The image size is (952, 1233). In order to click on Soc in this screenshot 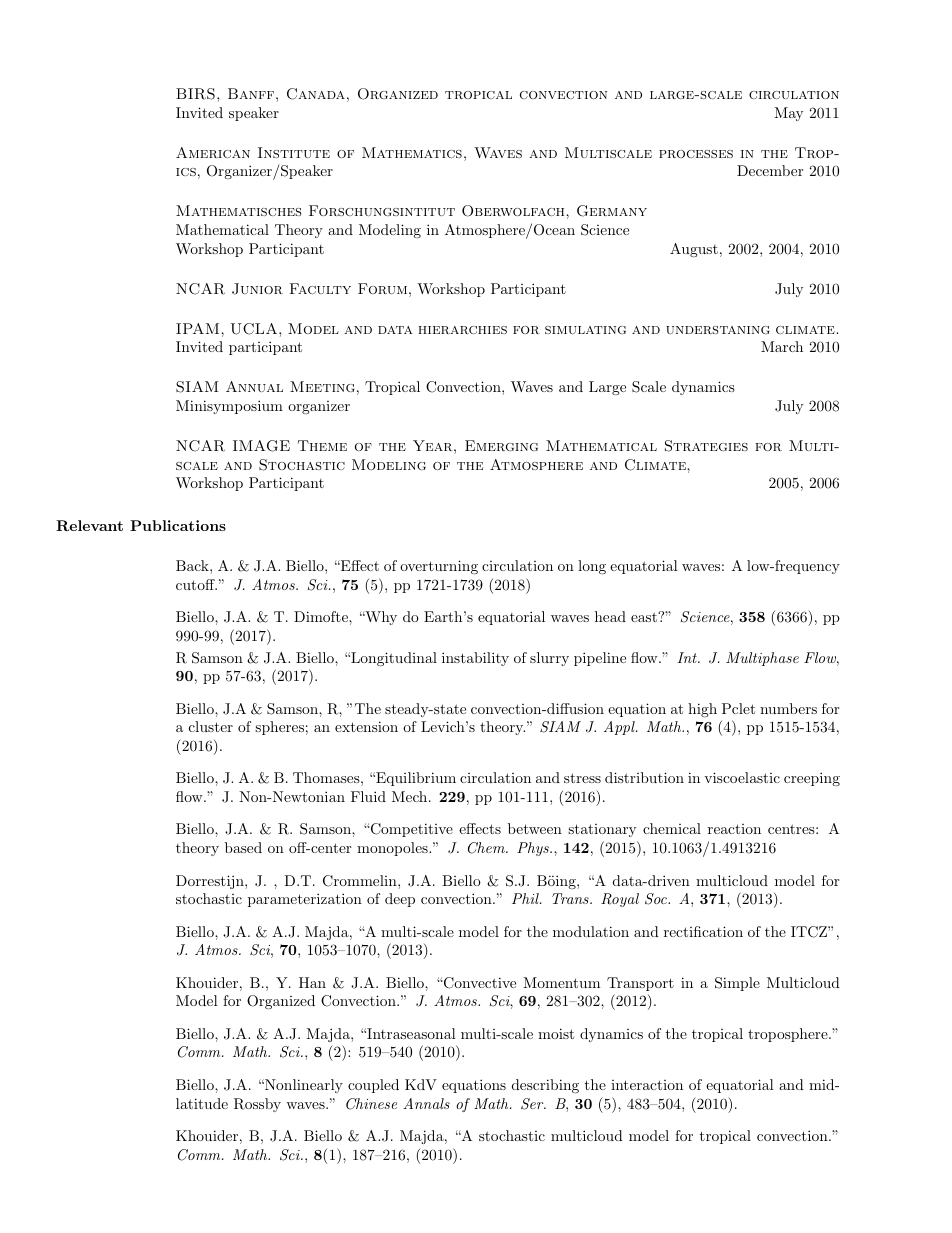, I will do `click(657, 899)`.
